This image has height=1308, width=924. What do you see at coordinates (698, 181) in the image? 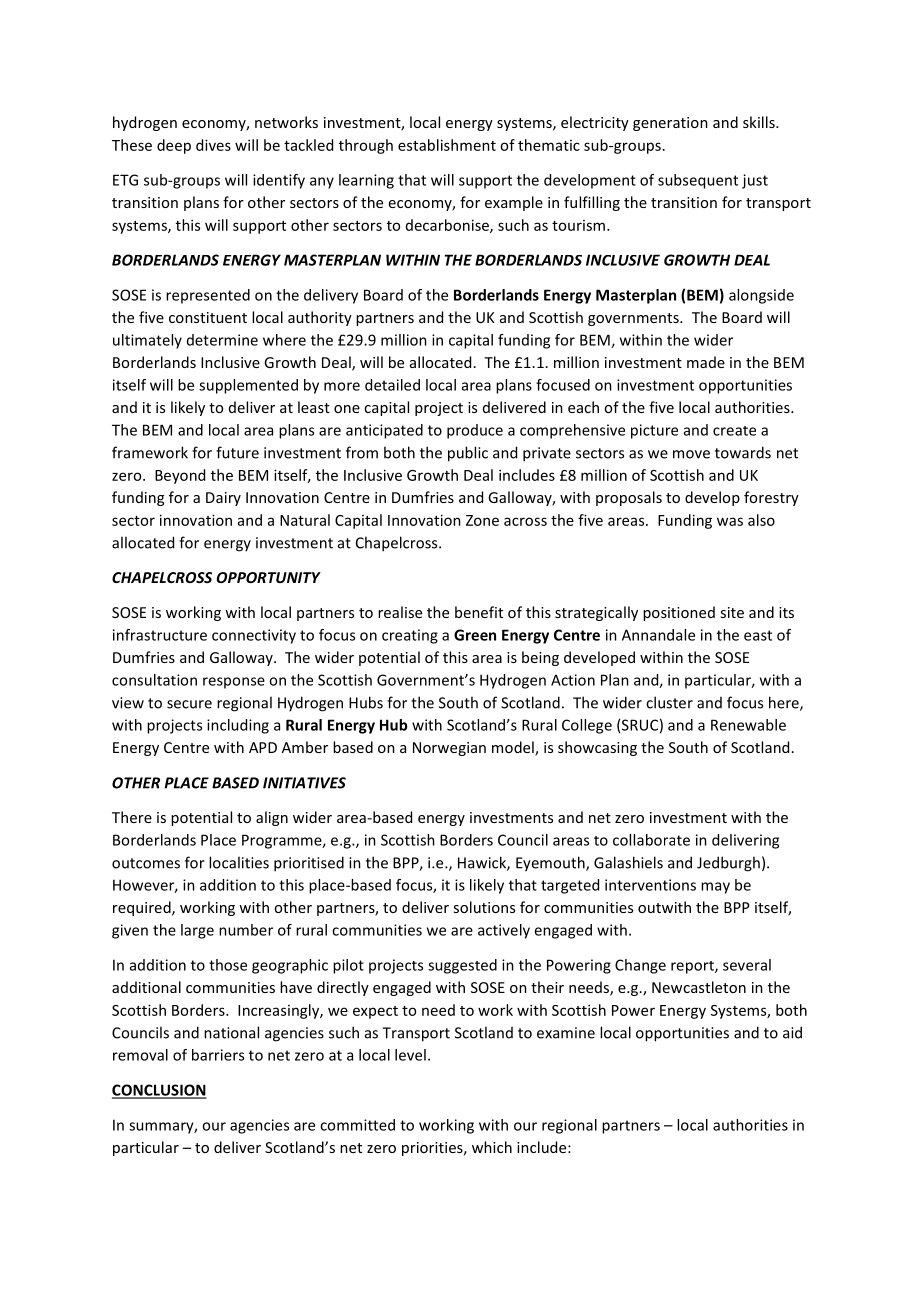
I see `subsequent` at bounding box center [698, 181].
